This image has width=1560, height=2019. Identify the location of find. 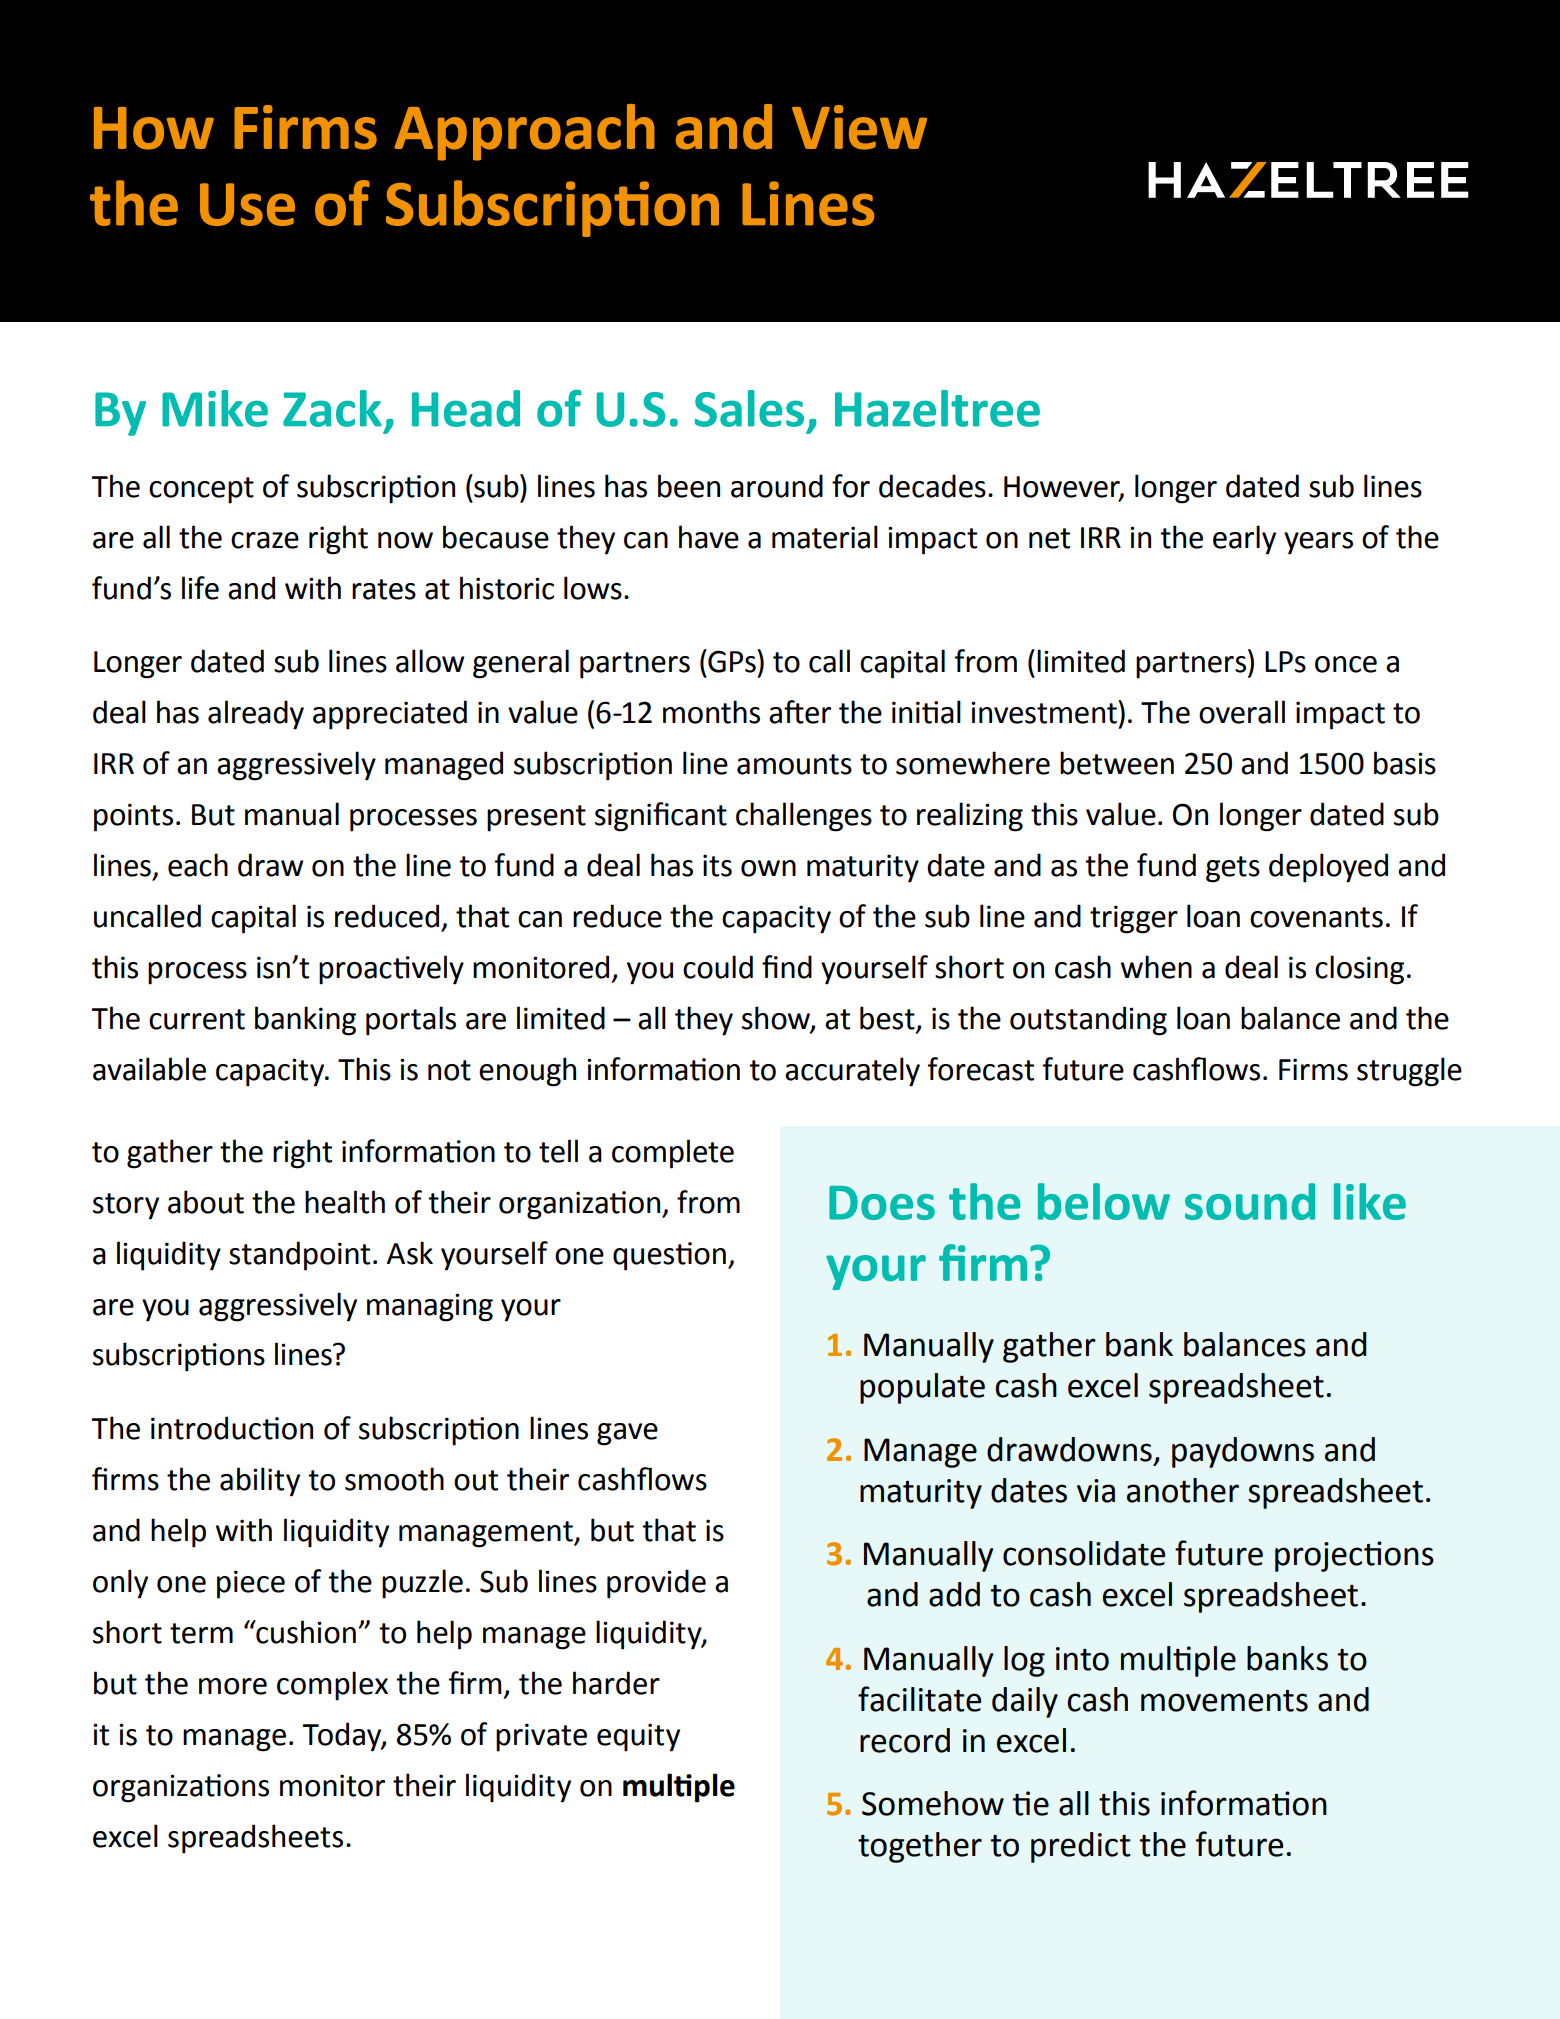
(787, 967).
